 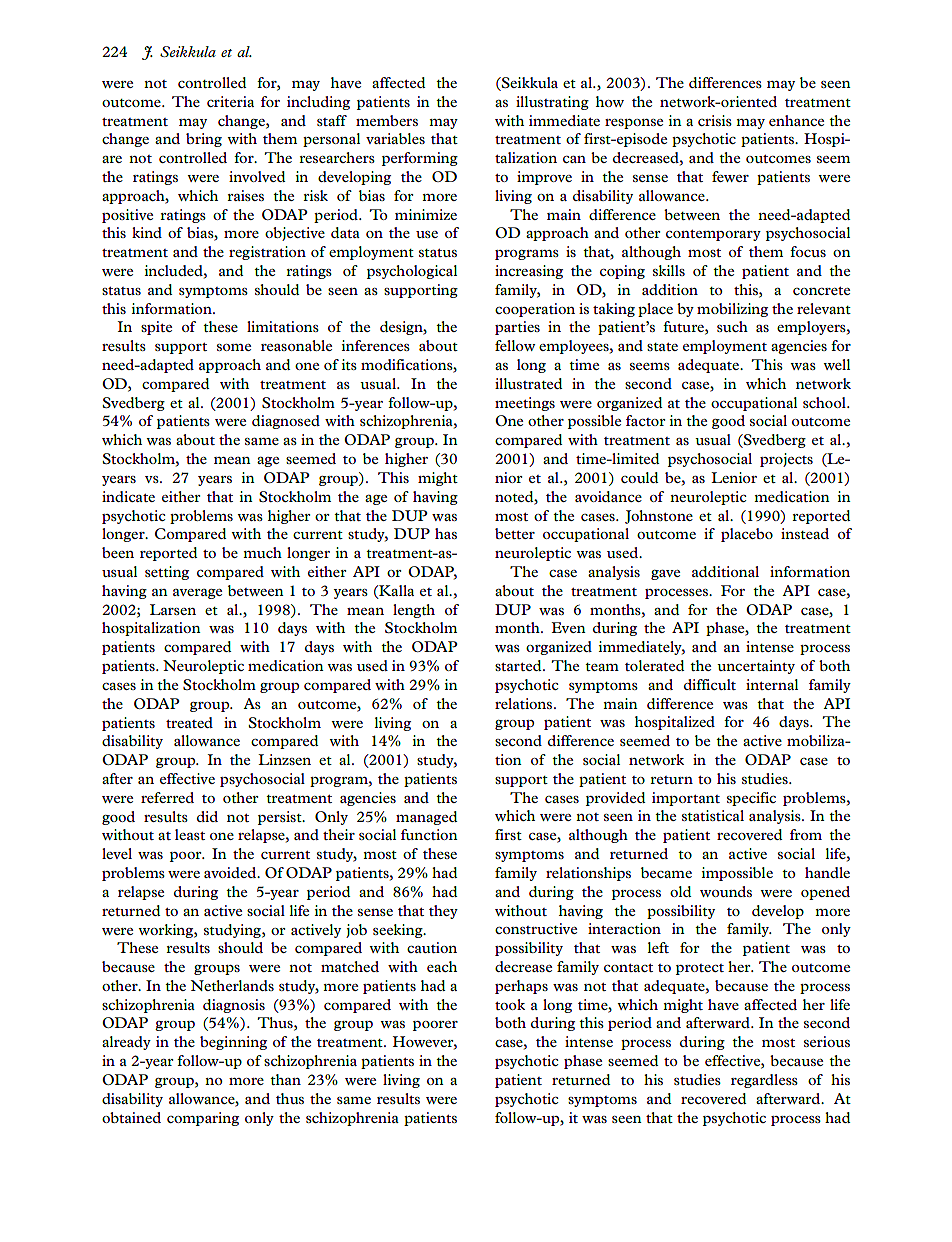 What do you see at coordinates (786, 460) in the document?
I see `projects` at bounding box center [786, 460].
